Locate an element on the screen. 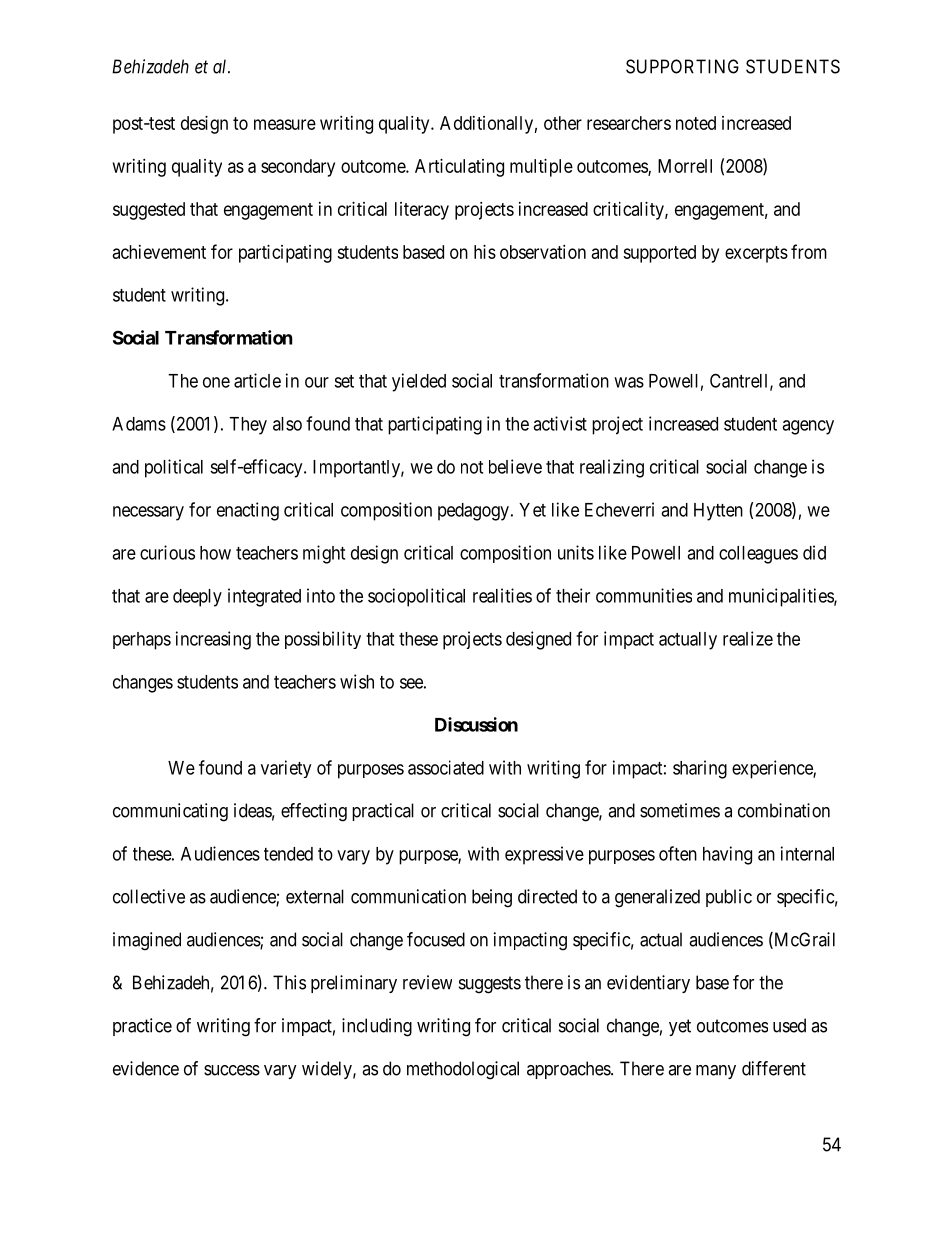 The height and width of the screenshot is (1233, 952). realize is located at coordinates (748, 638).
